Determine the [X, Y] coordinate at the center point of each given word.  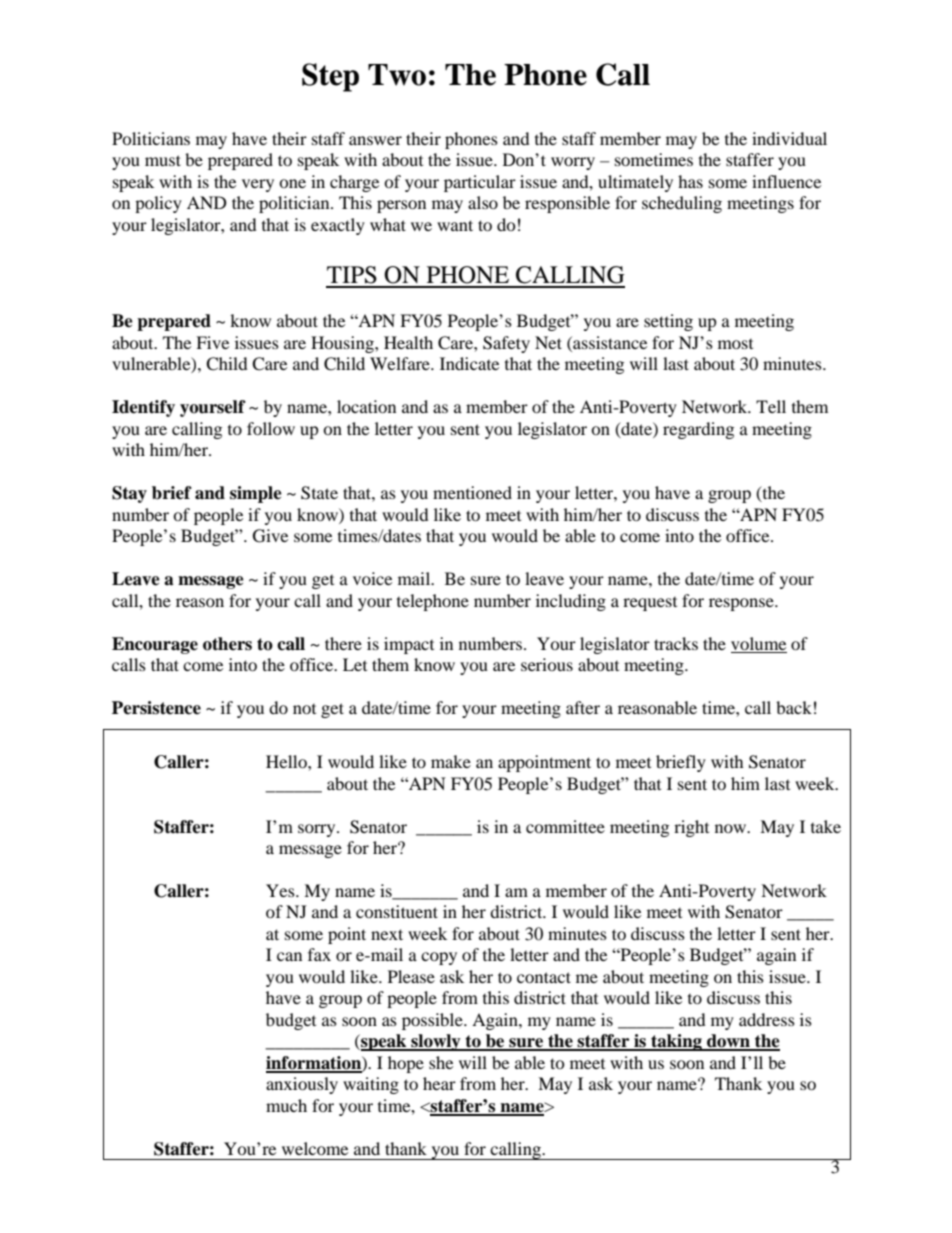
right [691, 828]
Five [212, 342]
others [227, 644]
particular [480, 183]
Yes [281, 890]
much [286, 1105]
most [735, 344]
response [742, 604]
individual [789, 138]
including [571, 602]
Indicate [469, 363]
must [163, 160]
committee [565, 826]
